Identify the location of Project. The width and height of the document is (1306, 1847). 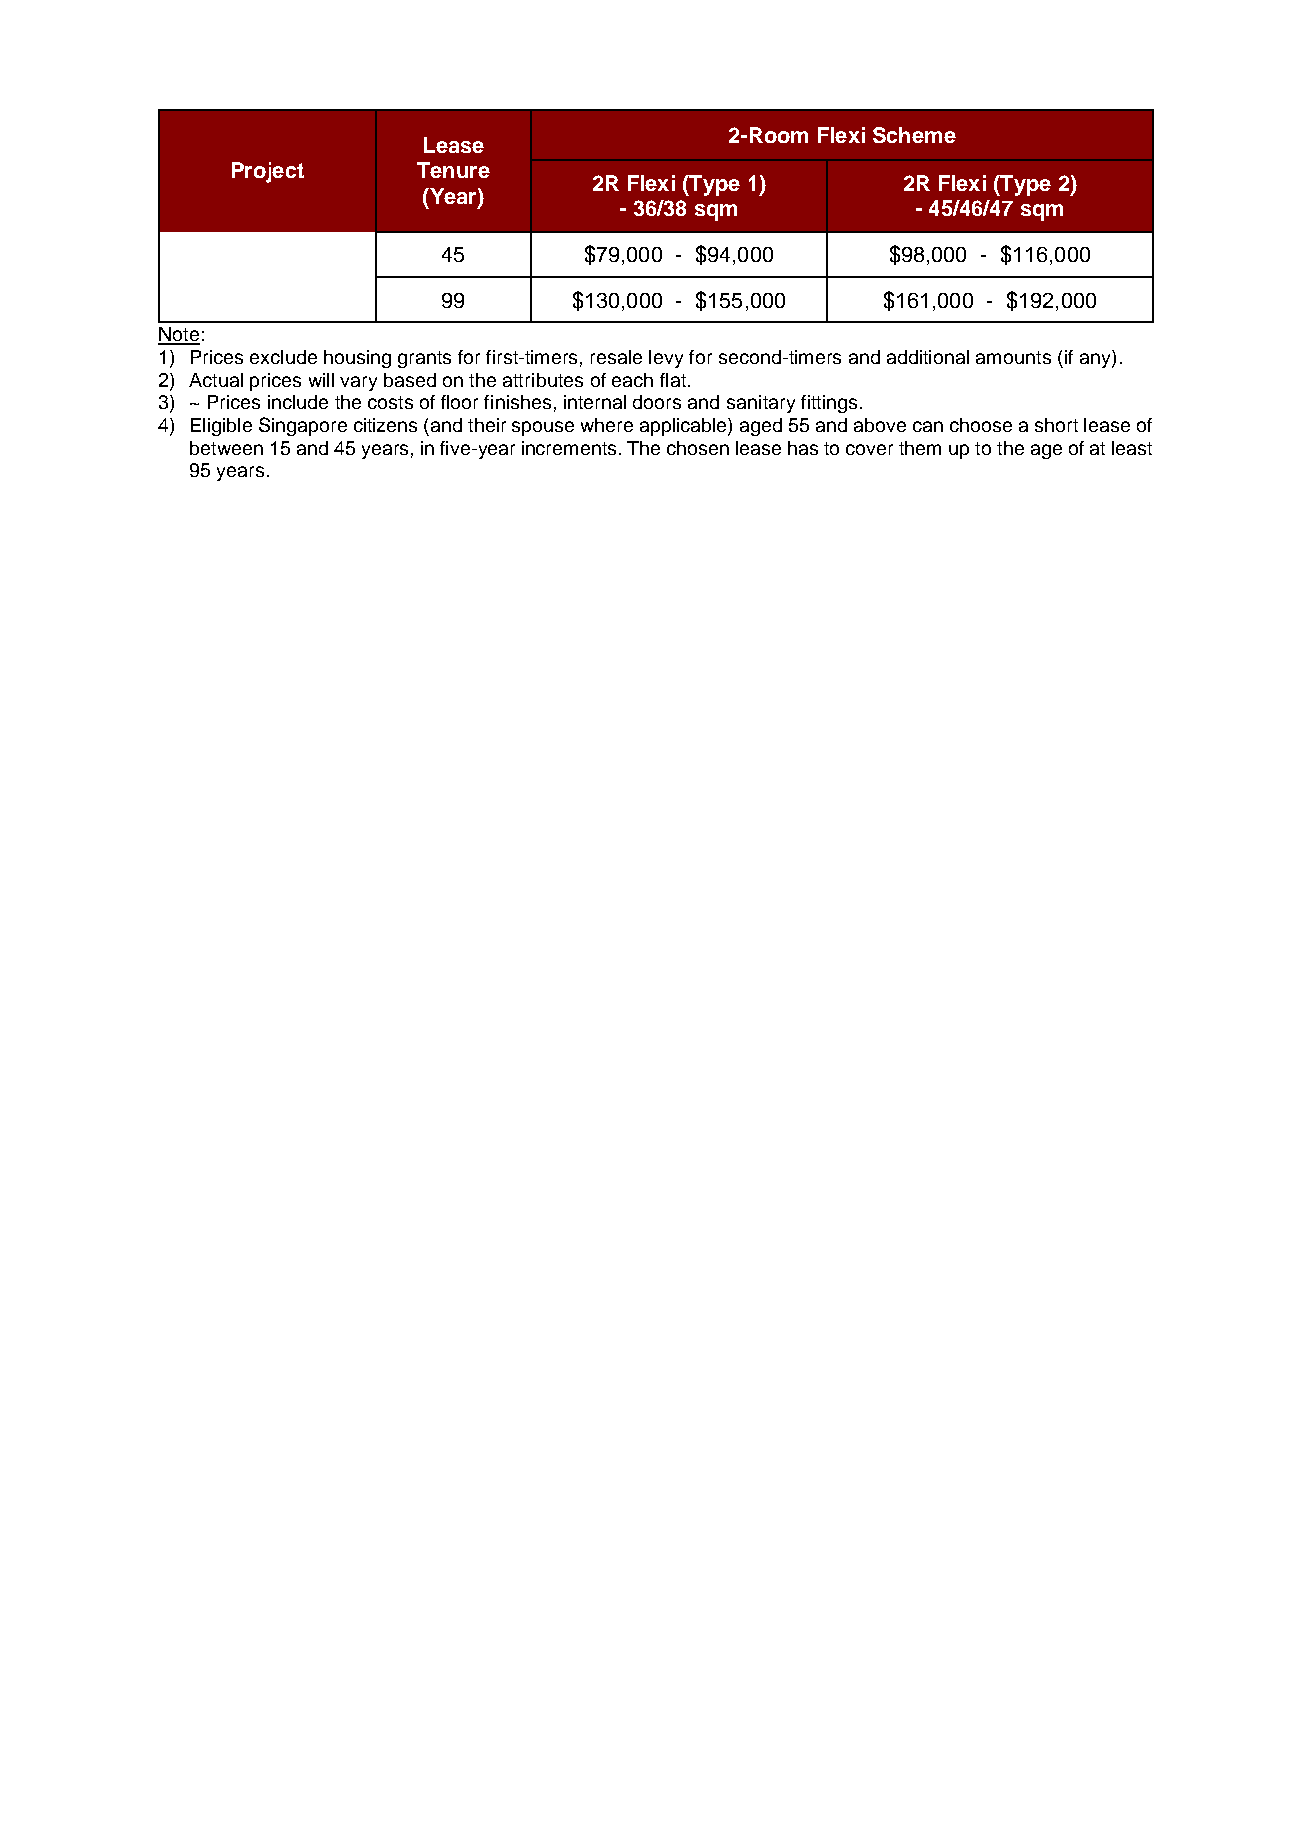
(268, 172).
